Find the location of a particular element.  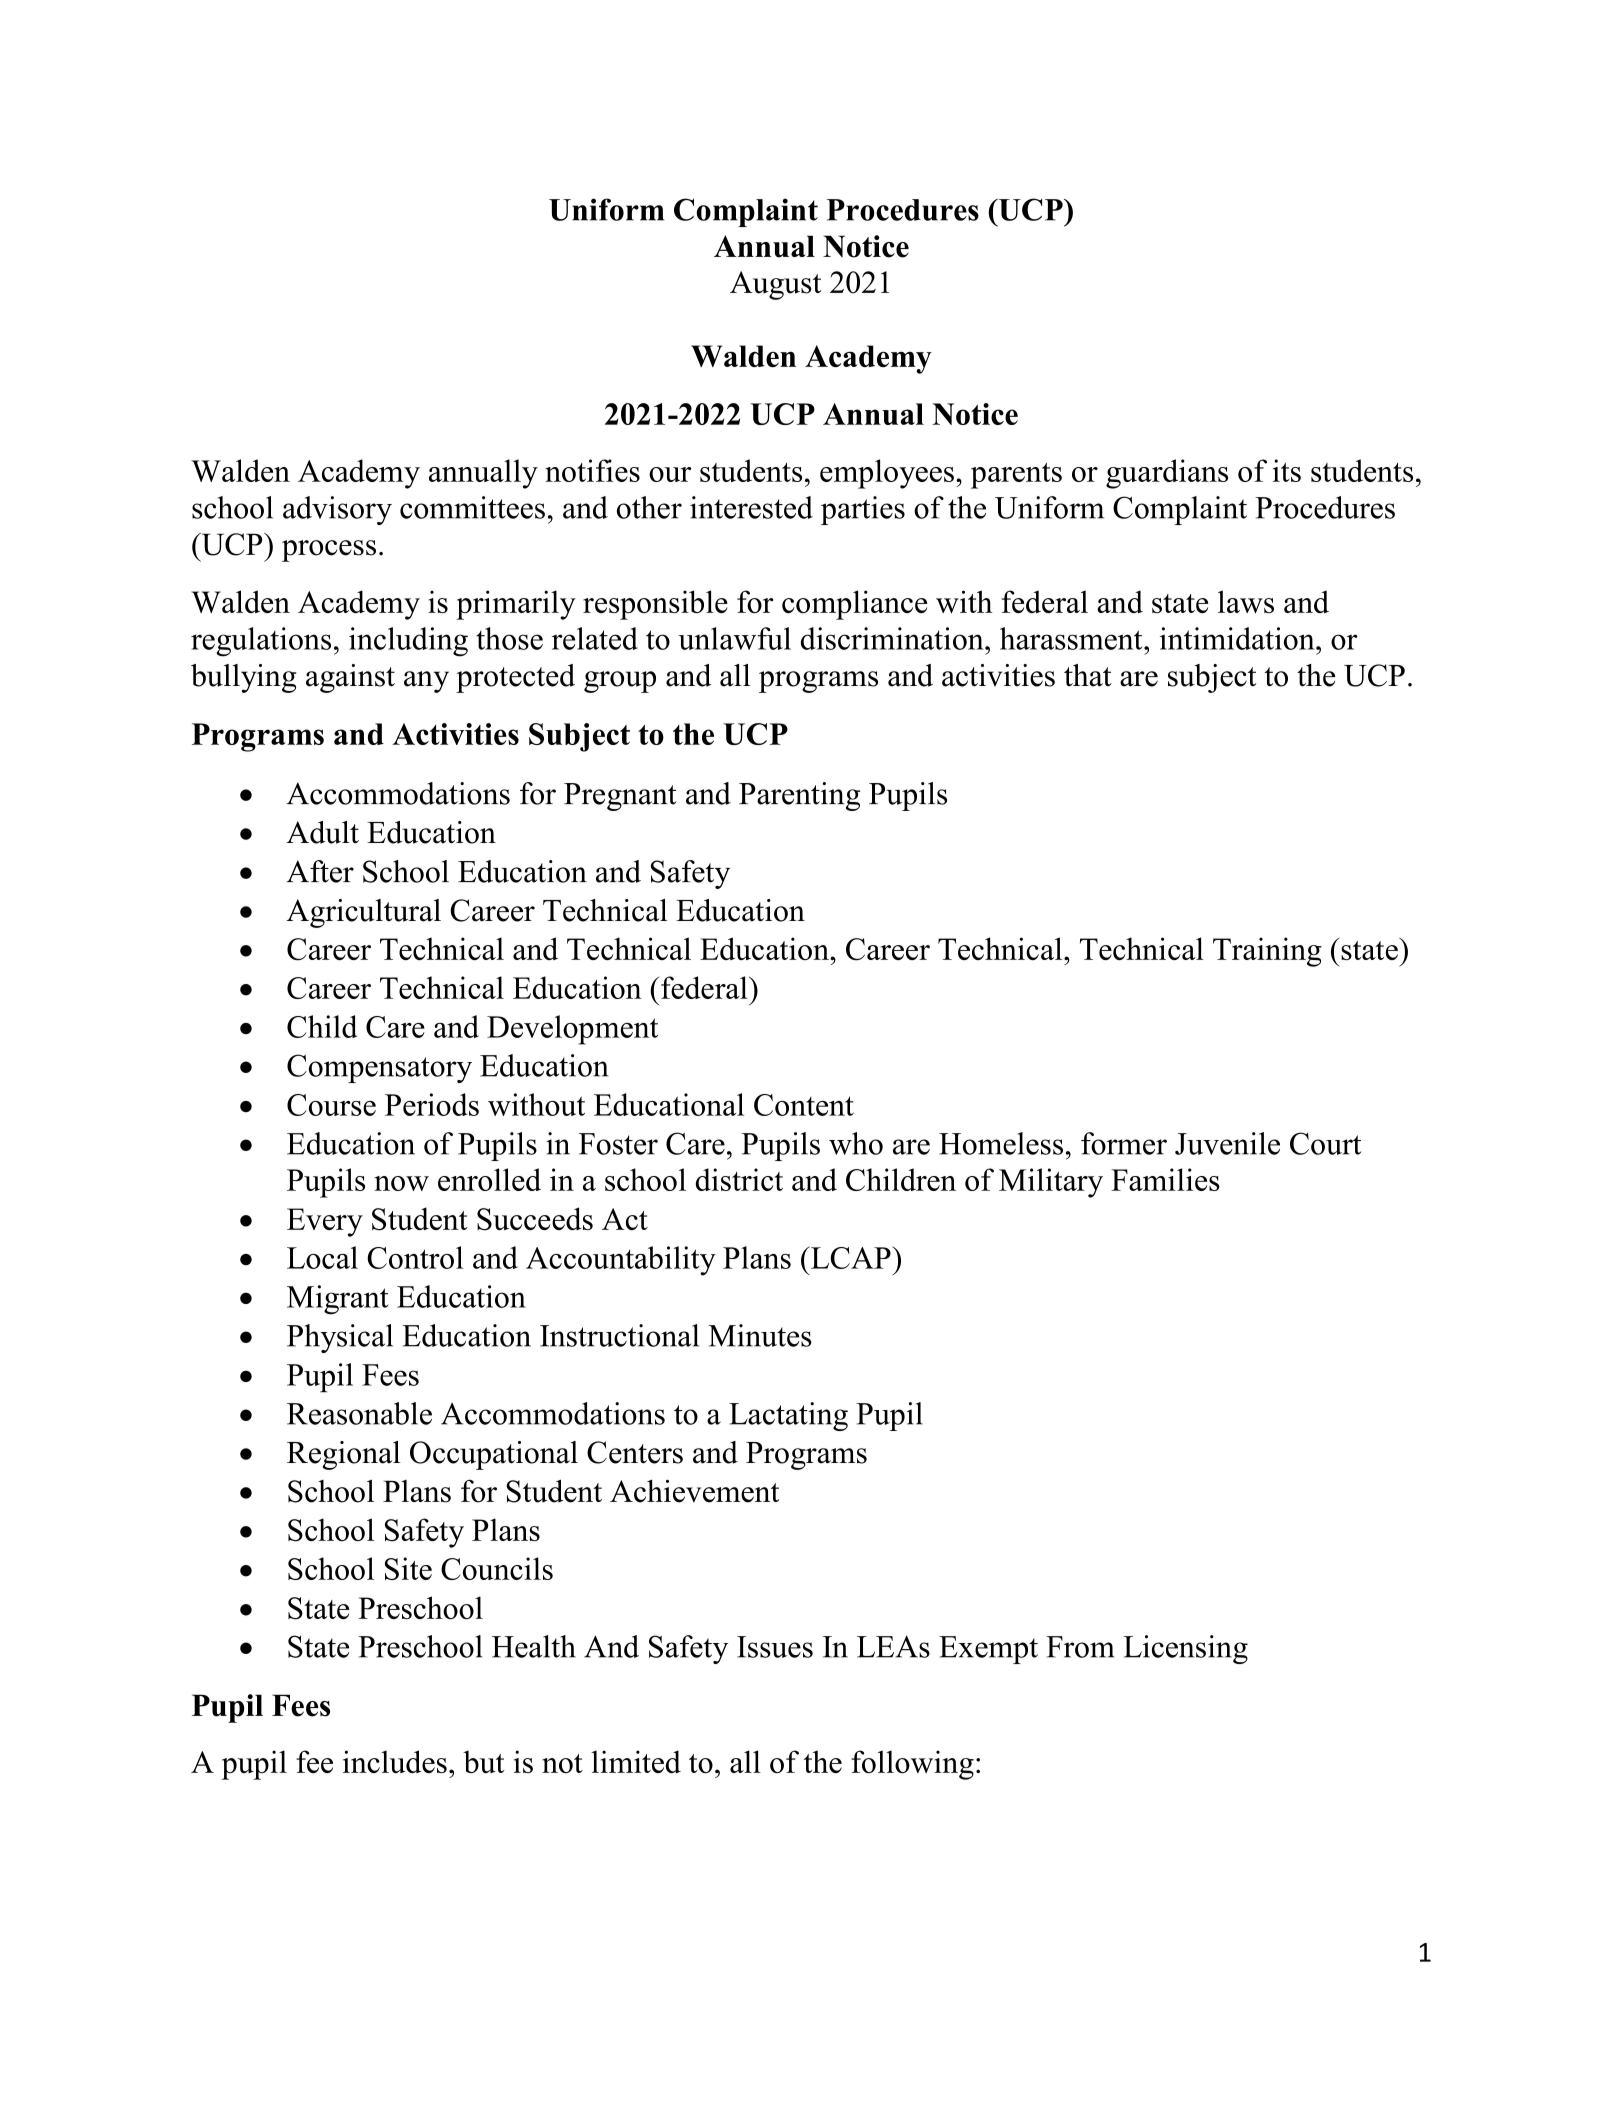

against is located at coordinates (350, 678).
